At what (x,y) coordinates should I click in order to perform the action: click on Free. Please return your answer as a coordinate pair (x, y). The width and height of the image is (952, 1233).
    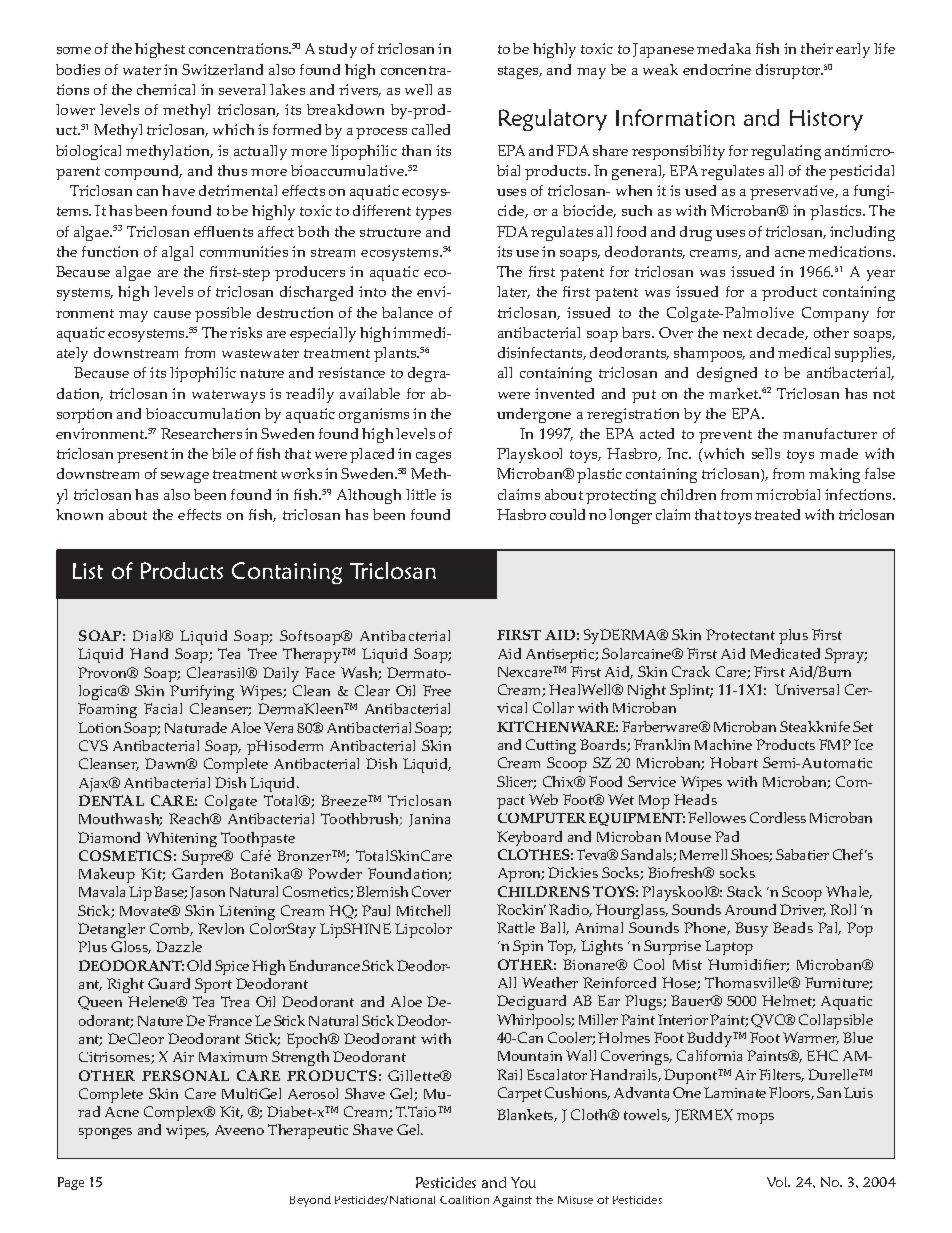
    Looking at the image, I should click on (437, 690).
